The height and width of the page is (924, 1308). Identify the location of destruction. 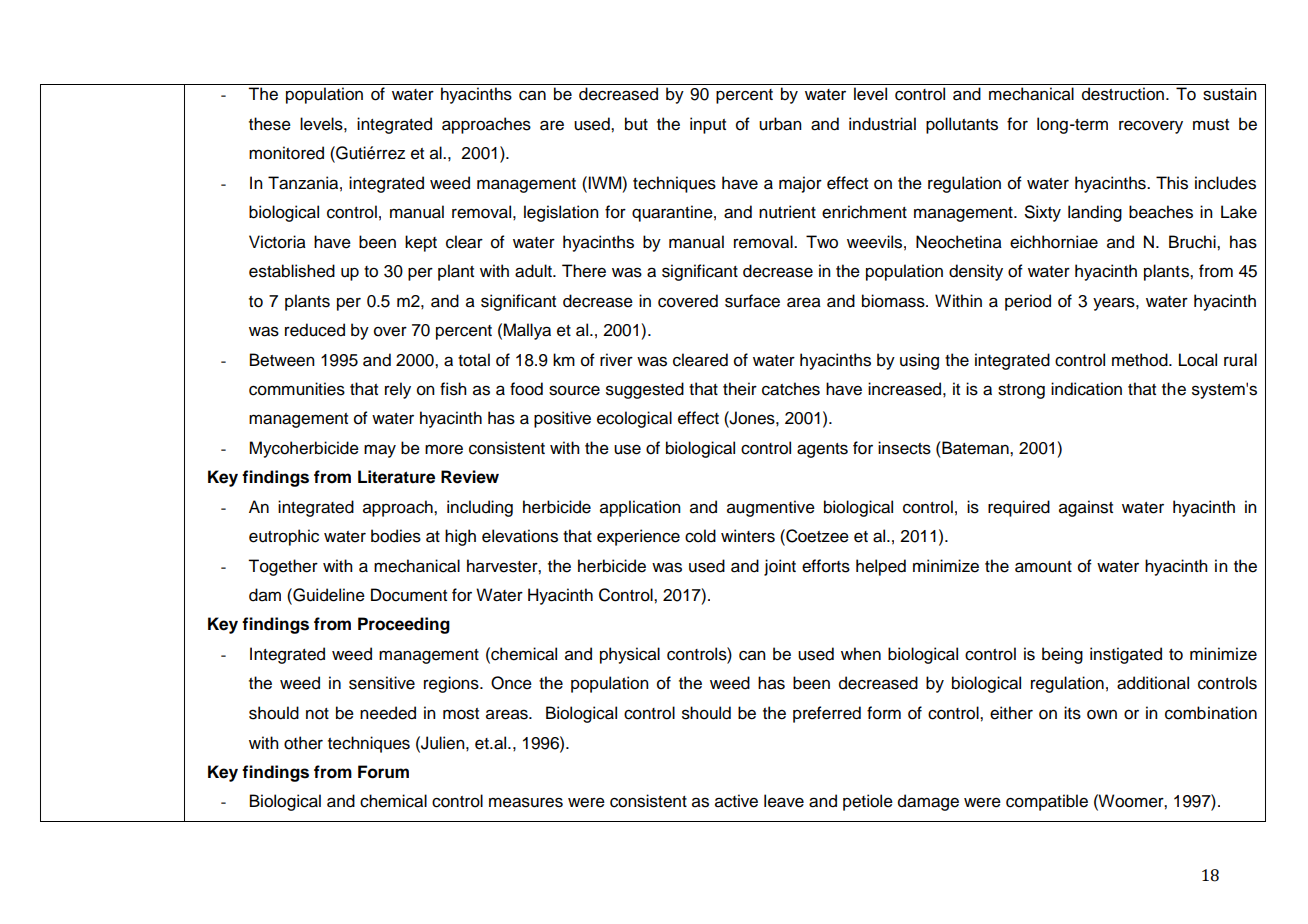
(1123, 94).
